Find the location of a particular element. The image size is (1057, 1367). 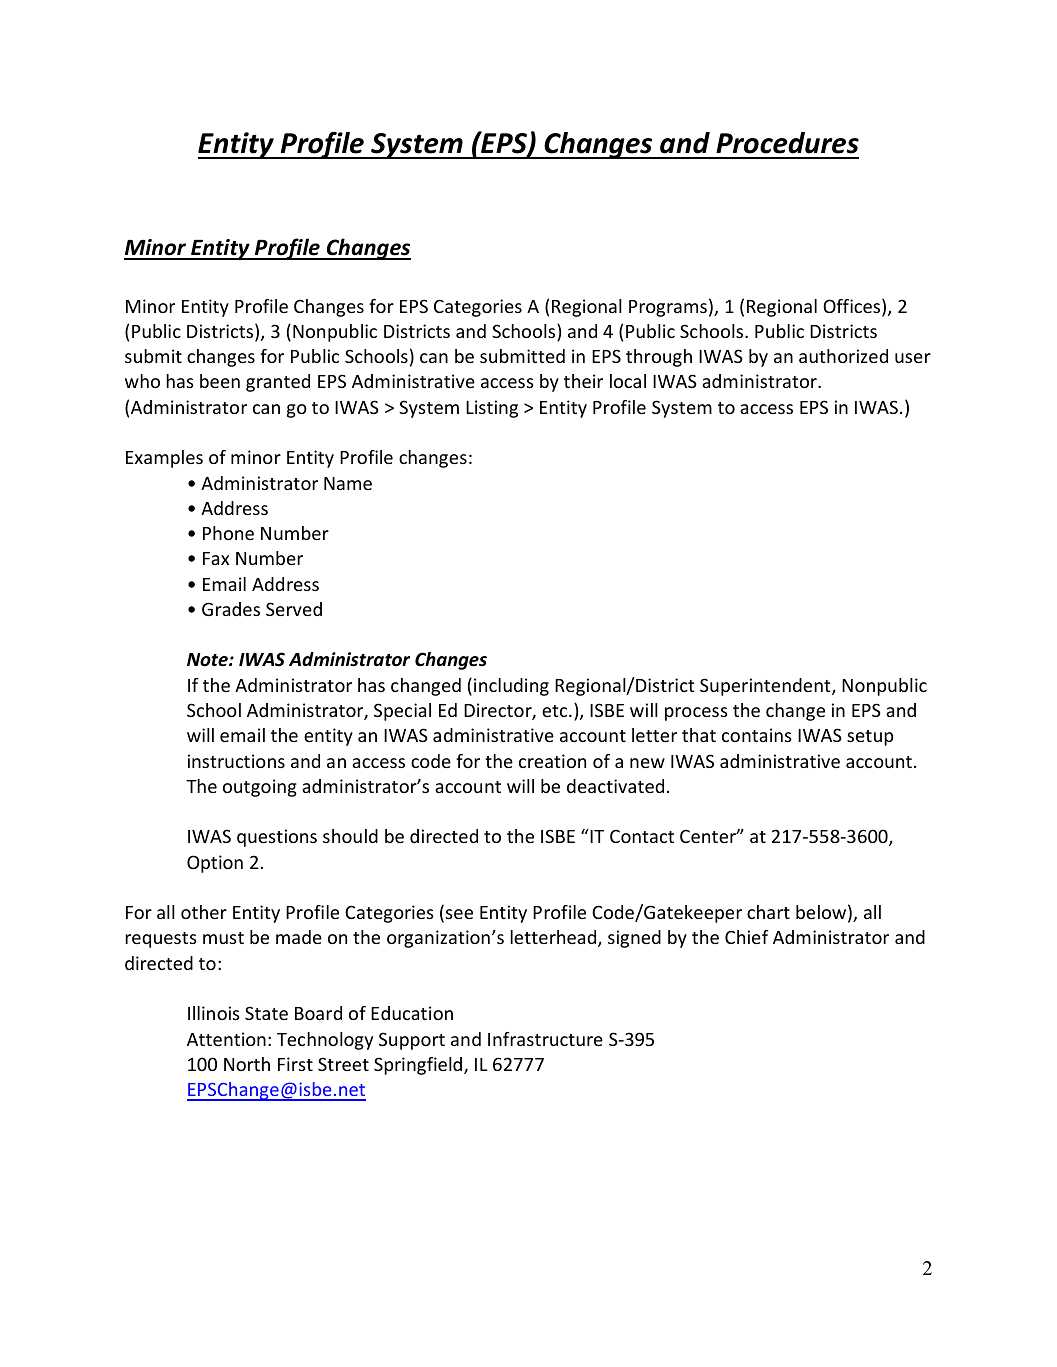

been is located at coordinates (220, 381).
